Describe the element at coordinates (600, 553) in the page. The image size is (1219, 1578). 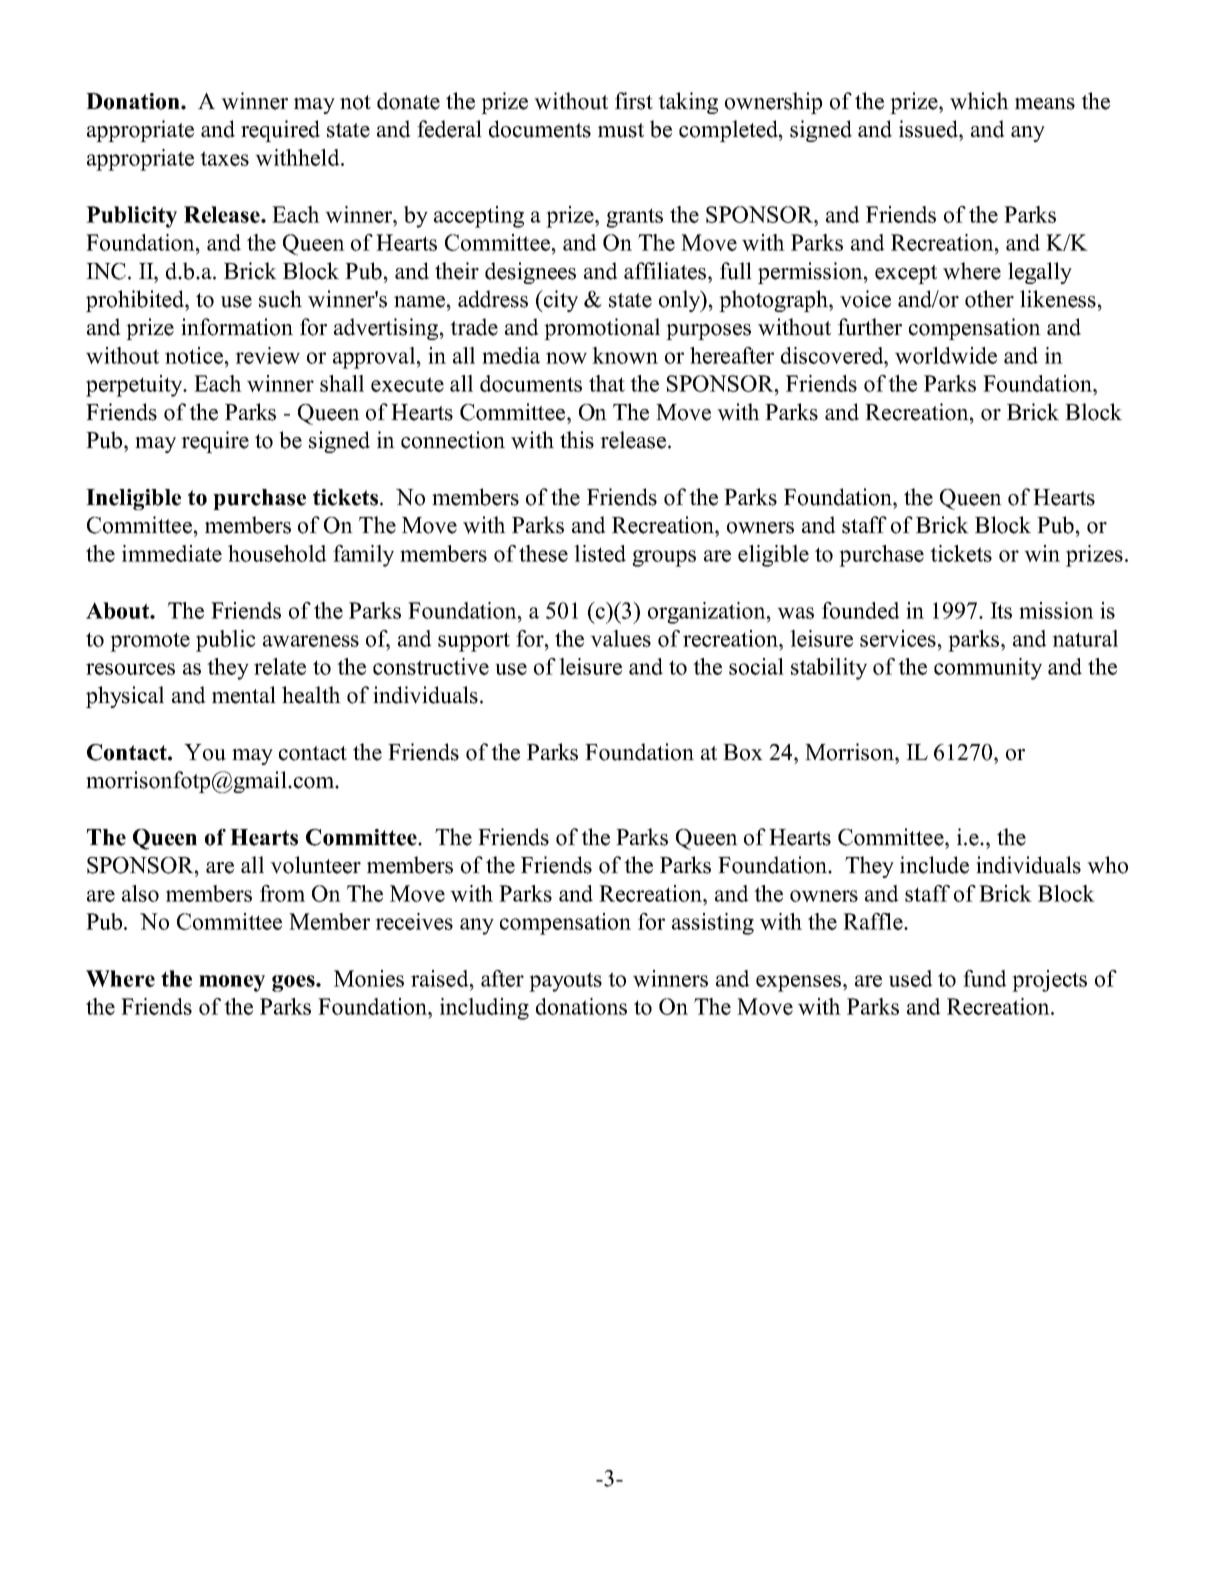
I see `listed` at that location.
